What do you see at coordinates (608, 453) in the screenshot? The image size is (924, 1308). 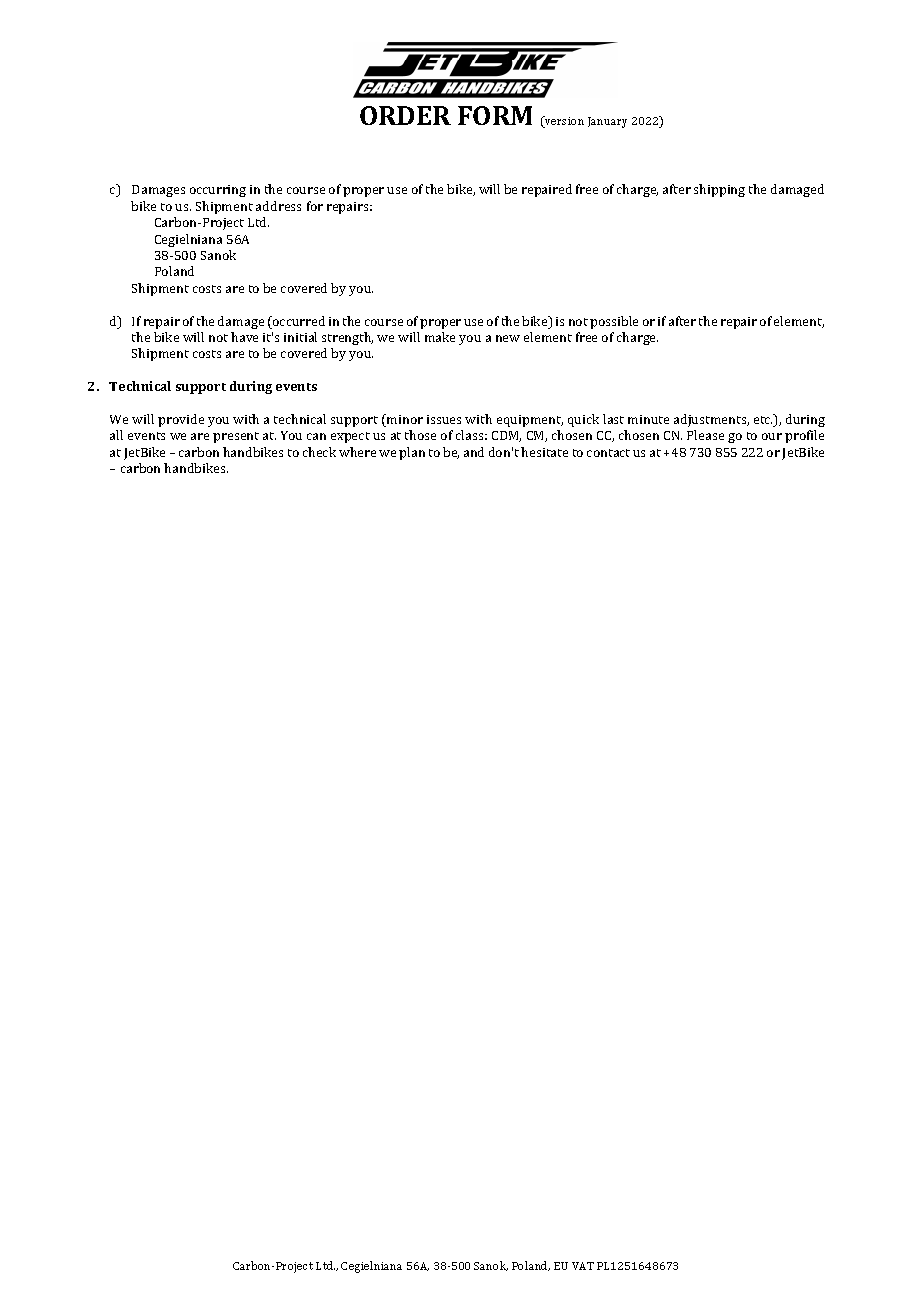 I see `contact` at bounding box center [608, 453].
